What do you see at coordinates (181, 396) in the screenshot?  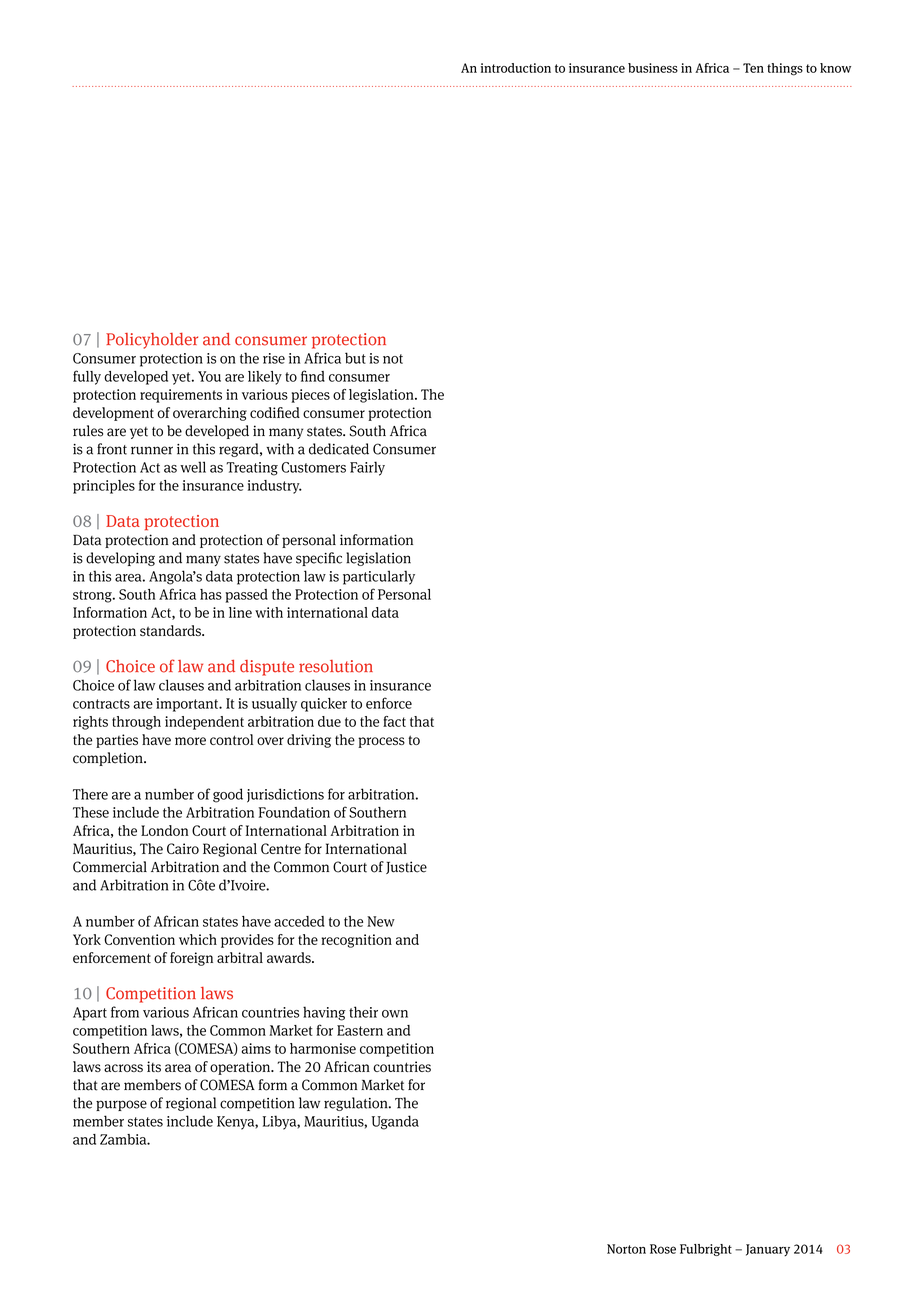 I see `requirements` at bounding box center [181, 396].
